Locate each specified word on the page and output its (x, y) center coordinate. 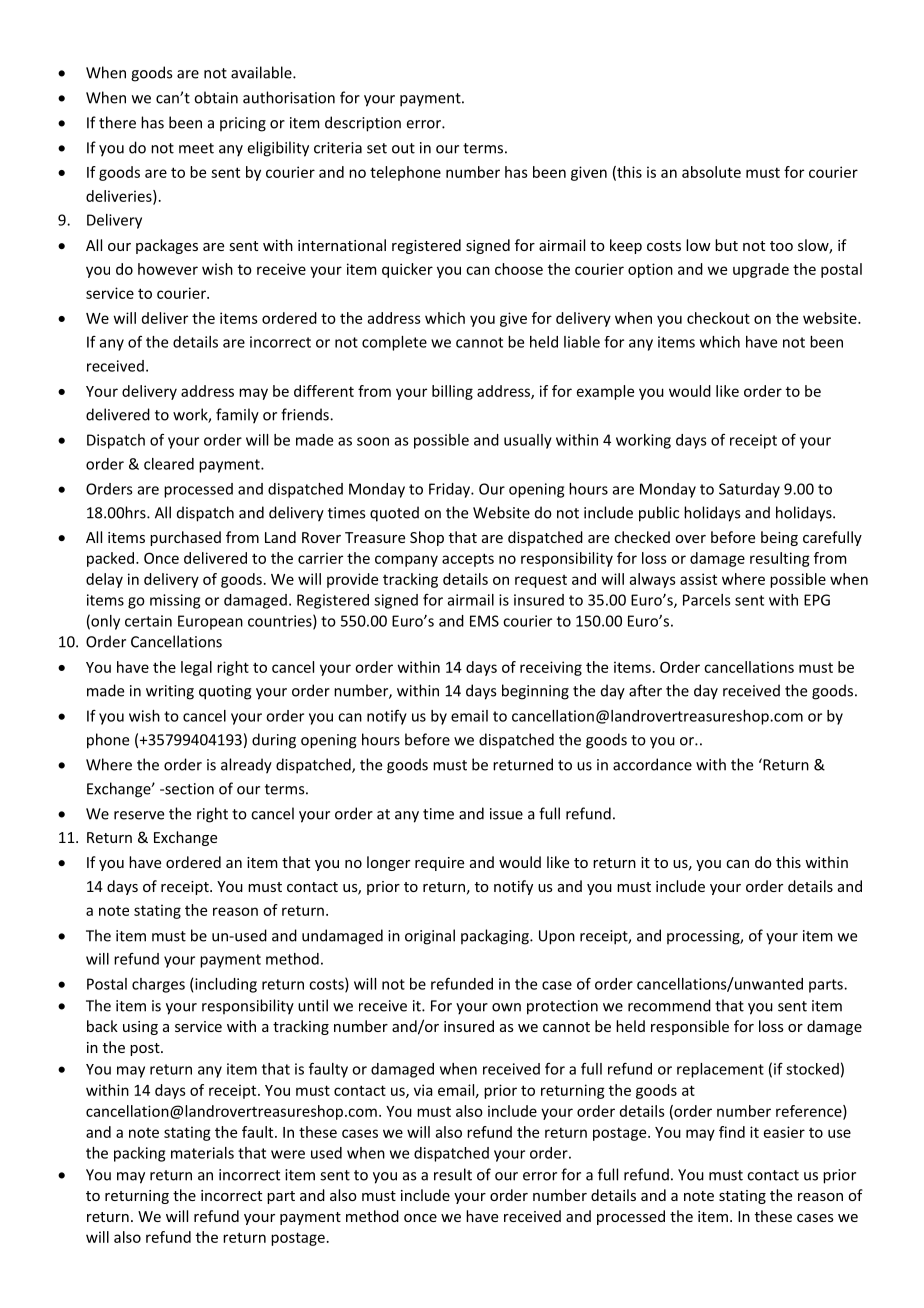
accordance (652, 764)
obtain (216, 97)
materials (202, 1153)
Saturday (749, 490)
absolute (711, 172)
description (363, 124)
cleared (169, 464)
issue (506, 814)
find (732, 1132)
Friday (451, 490)
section (188, 789)
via (423, 1090)
